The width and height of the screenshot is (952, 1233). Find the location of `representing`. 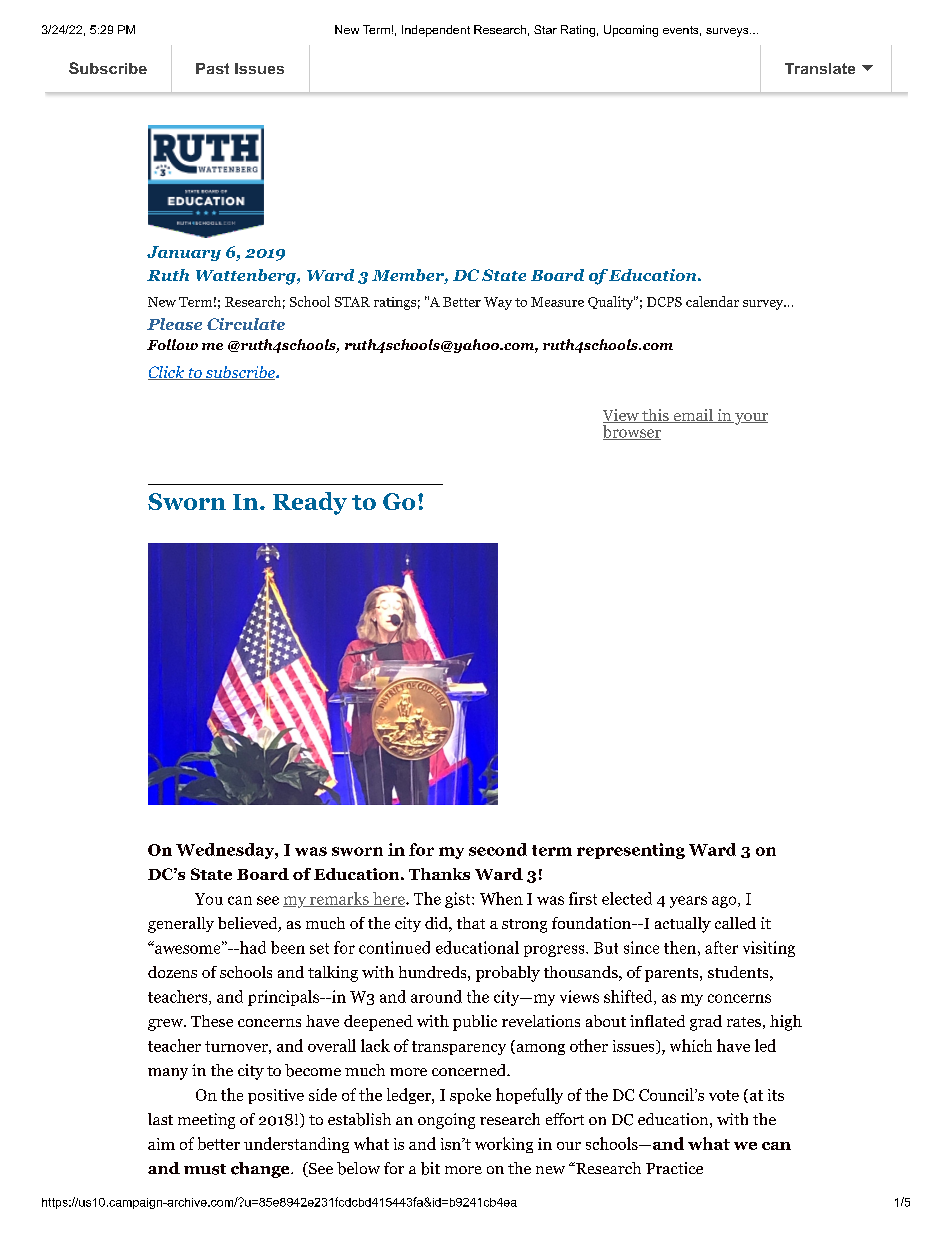

representing is located at coordinates (631, 851).
